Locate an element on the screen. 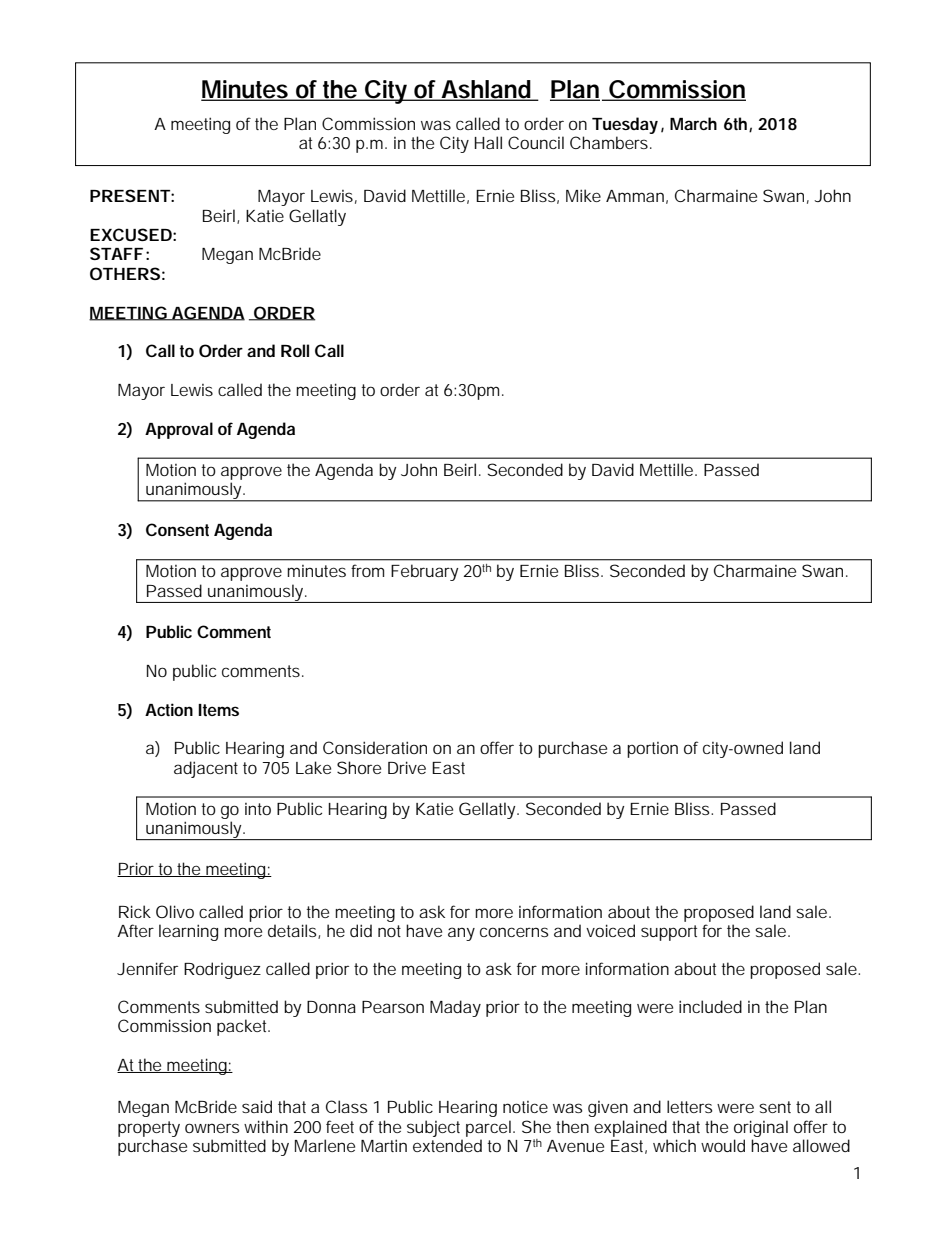 This screenshot has width=952, height=1233. portion is located at coordinates (652, 750).
